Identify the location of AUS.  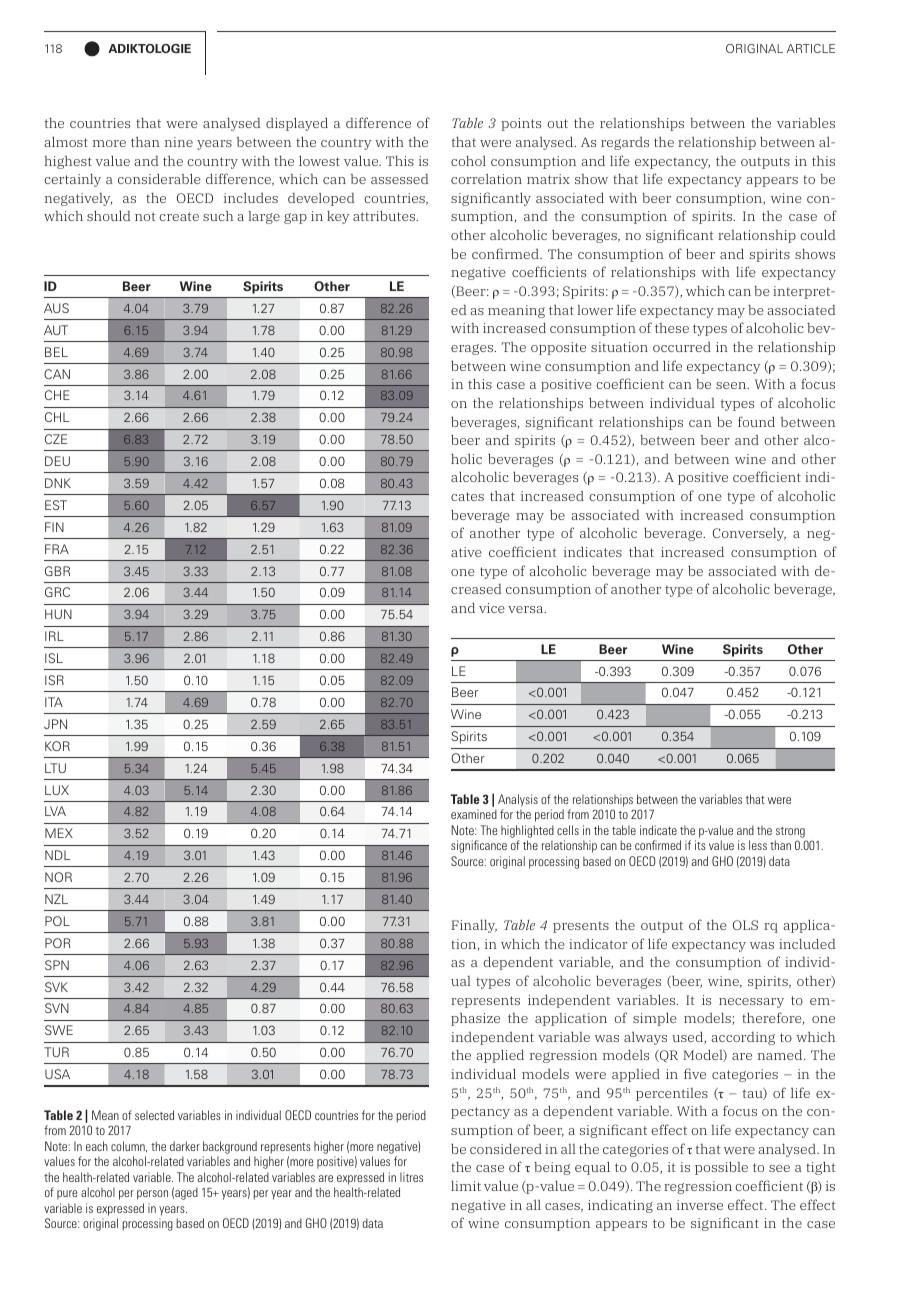
(56, 308).
